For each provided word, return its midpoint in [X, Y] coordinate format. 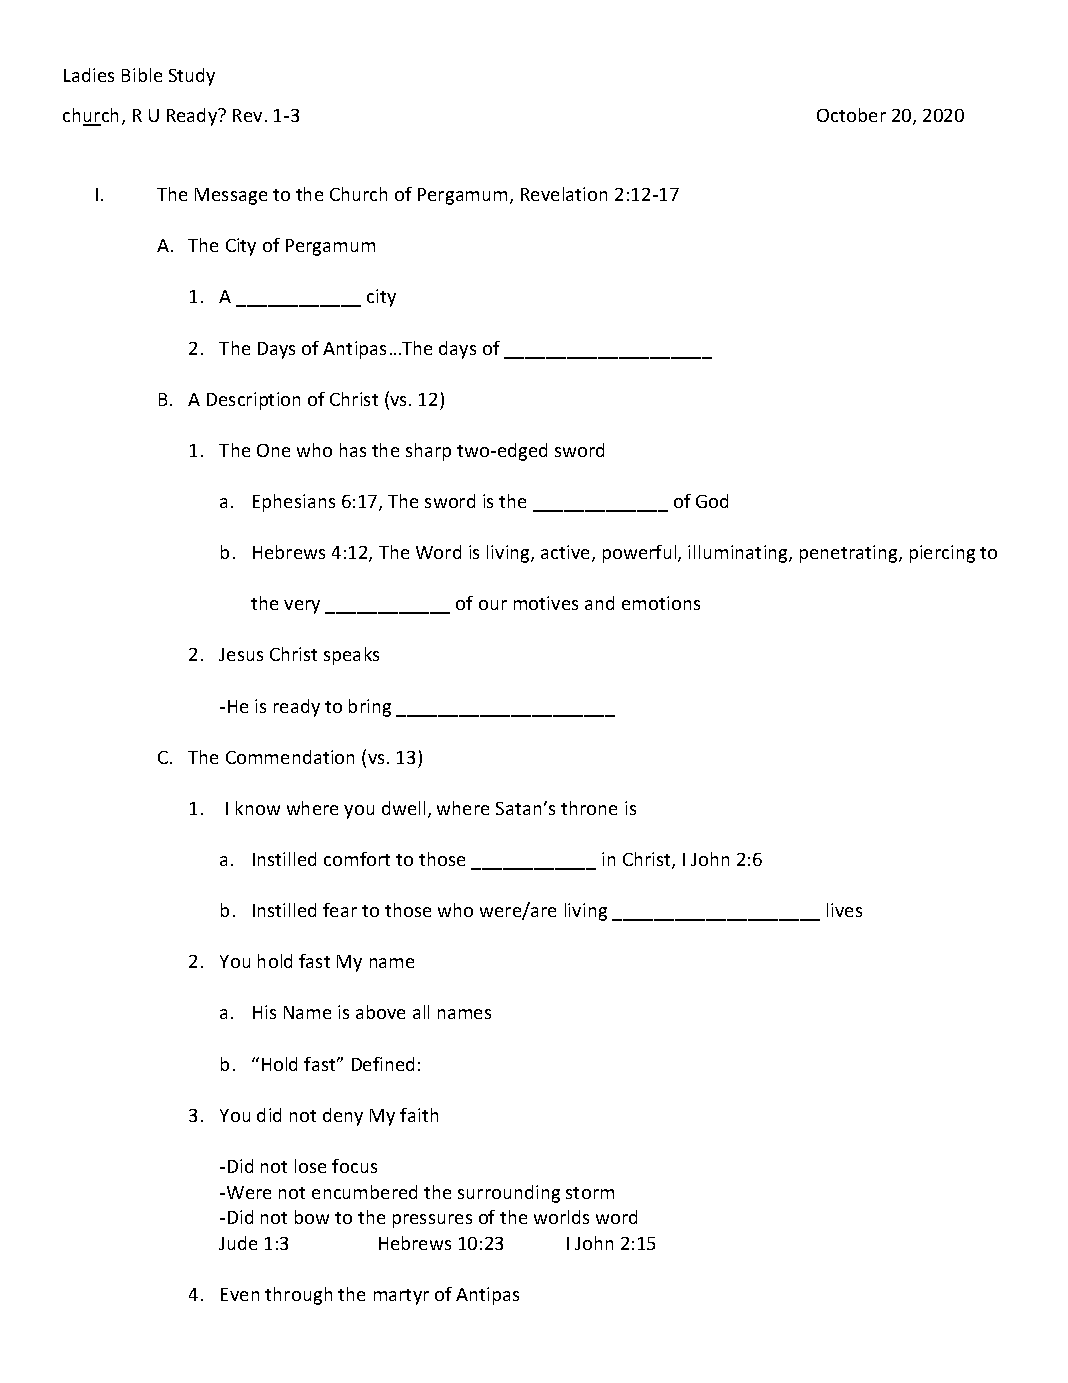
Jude [238, 1243]
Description [253, 401]
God [712, 501]
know [258, 808]
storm [590, 1193]
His [264, 1012]
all [421, 1012]
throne [589, 808]
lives [844, 910]
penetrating [850, 554]
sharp [428, 452]
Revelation [564, 194]
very [302, 607]
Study [192, 77]
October [851, 115]
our [493, 605]
